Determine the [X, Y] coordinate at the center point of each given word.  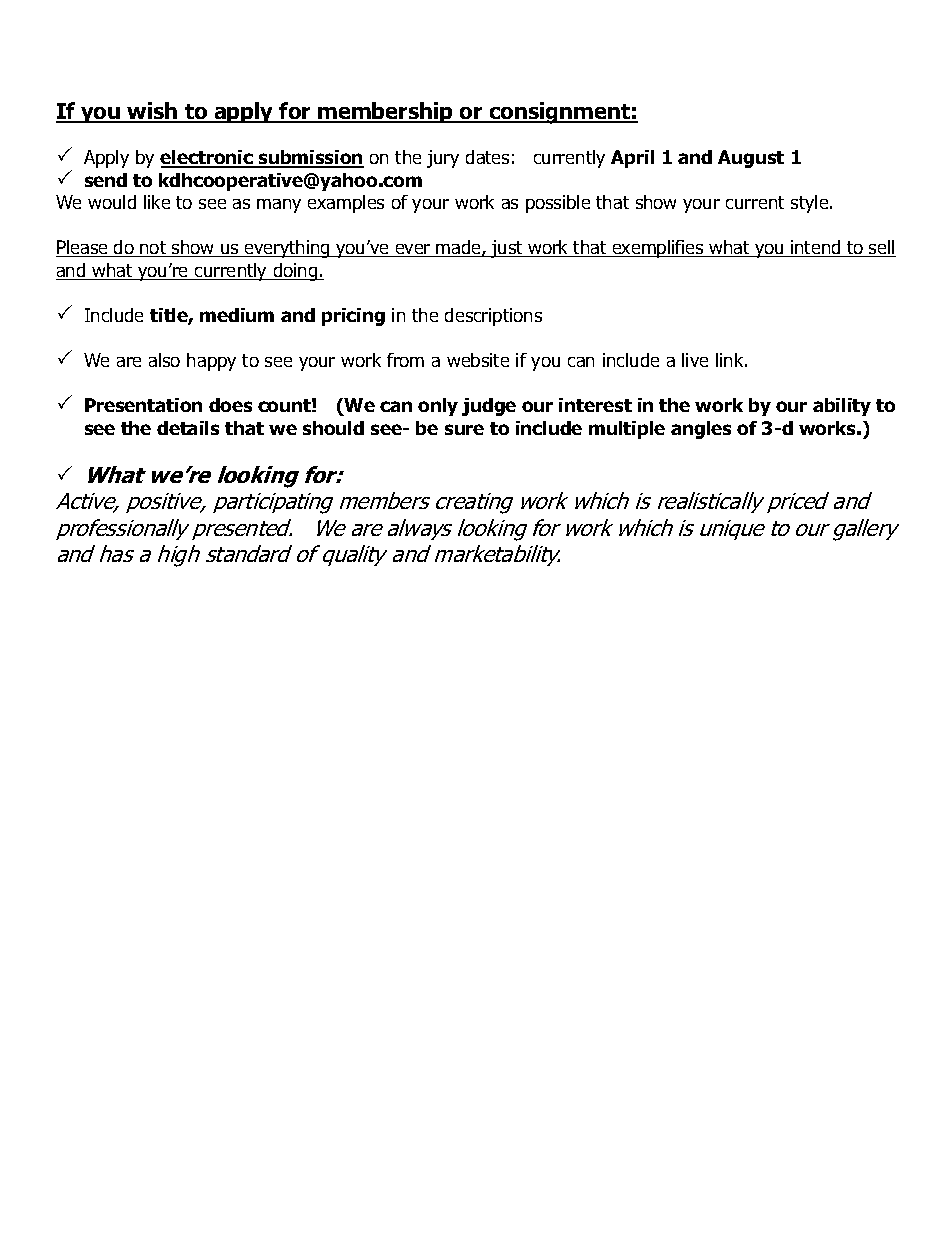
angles [701, 430]
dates [487, 157]
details [188, 428]
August [751, 159]
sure [464, 429]
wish [152, 112]
